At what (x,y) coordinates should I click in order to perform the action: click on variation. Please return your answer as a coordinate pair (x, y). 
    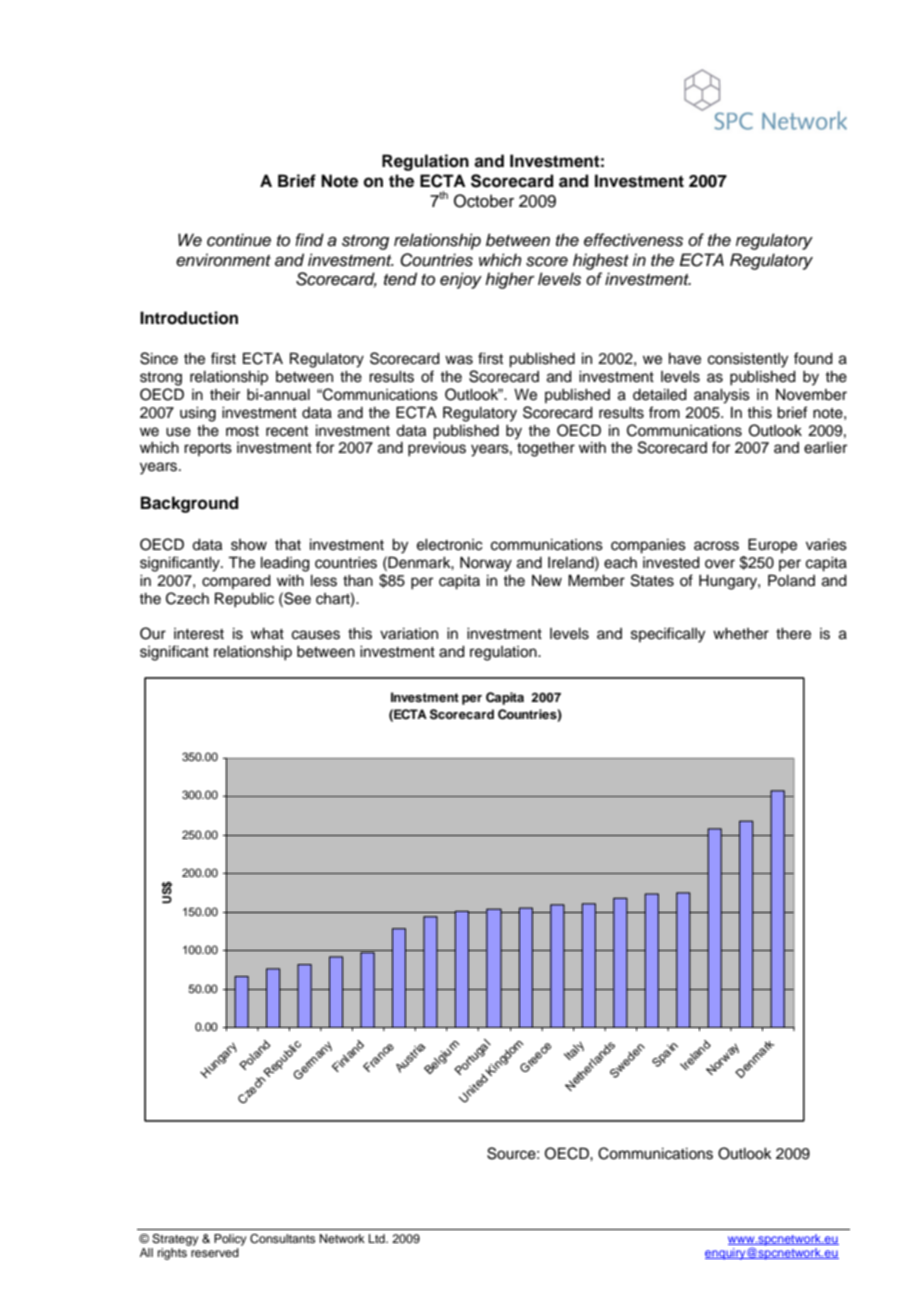
    Looking at the image, I should click on (409, 634).
